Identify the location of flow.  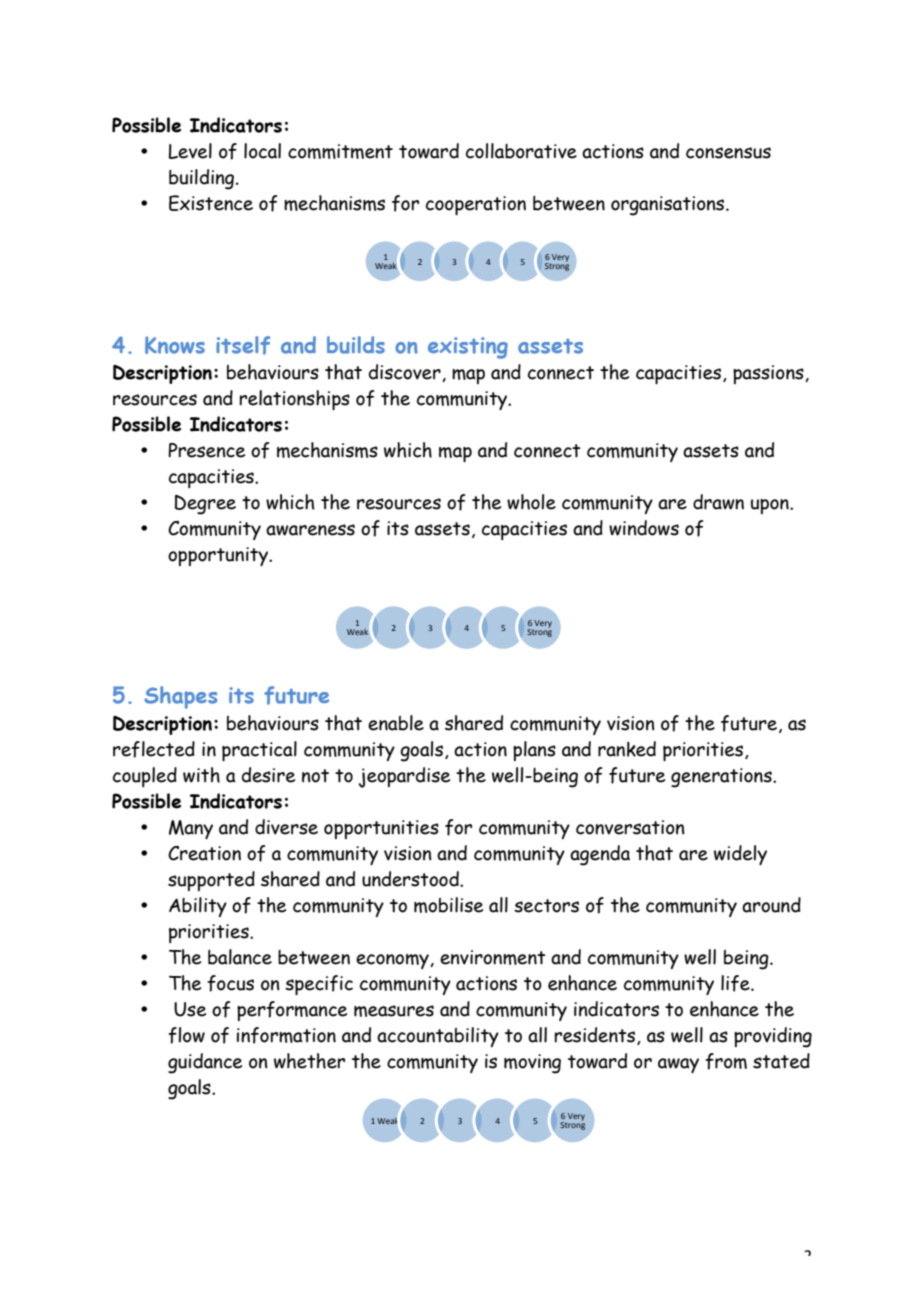
(186, 1035).
